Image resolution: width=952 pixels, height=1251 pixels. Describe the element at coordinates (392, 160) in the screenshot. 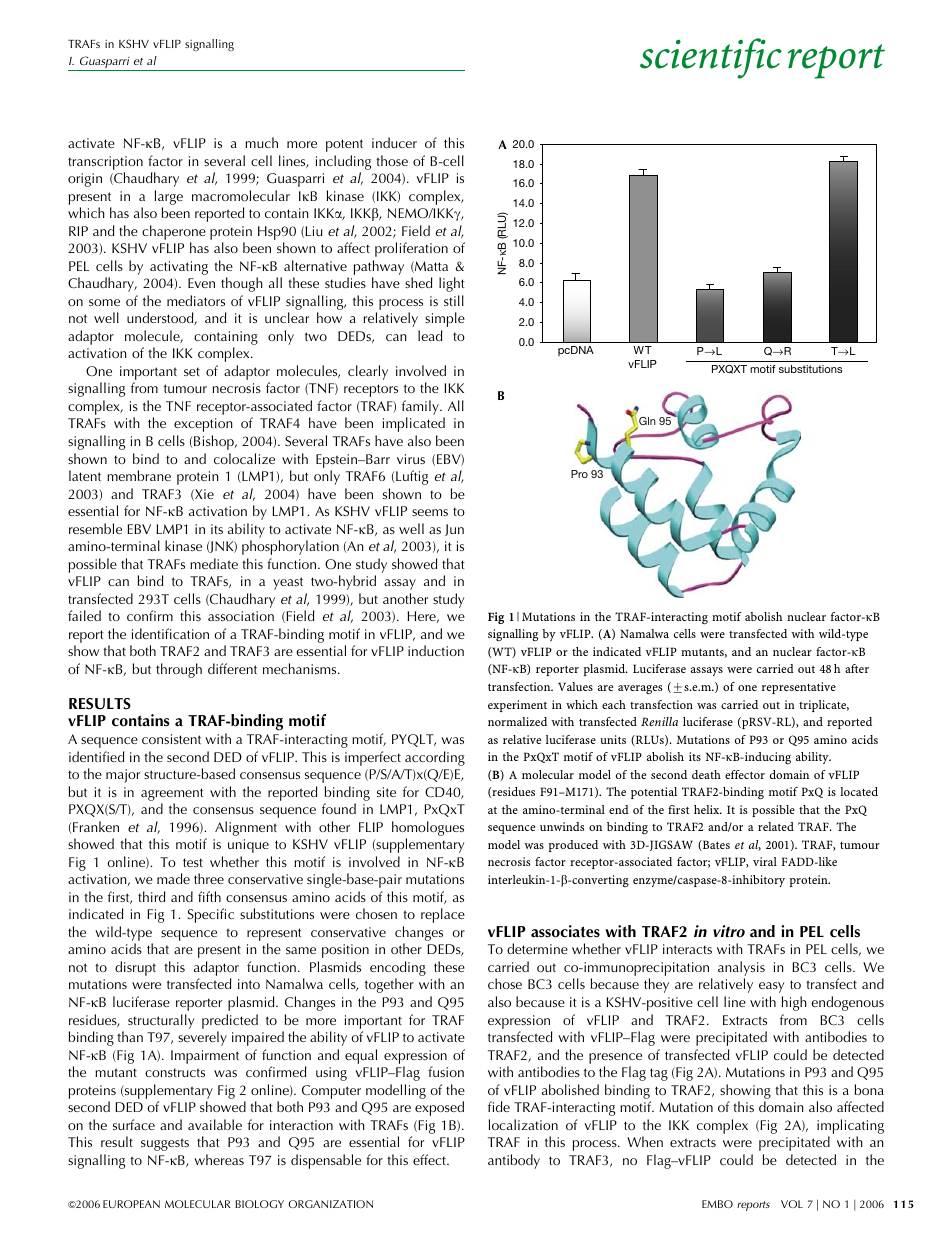

I see `those` at that location.
